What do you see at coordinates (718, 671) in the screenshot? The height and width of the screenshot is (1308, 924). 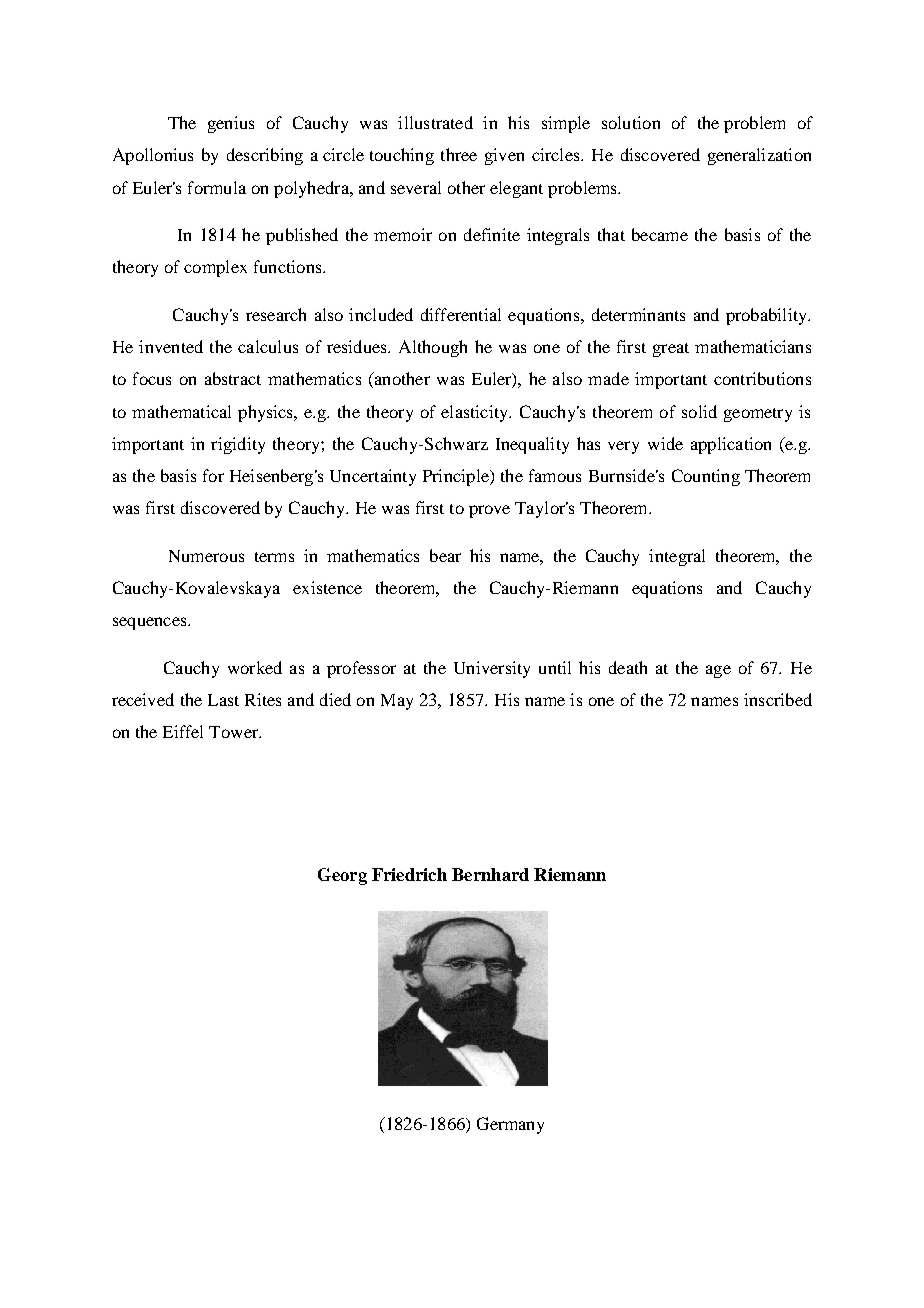 I see `age` at bounding box center [718, 671].
